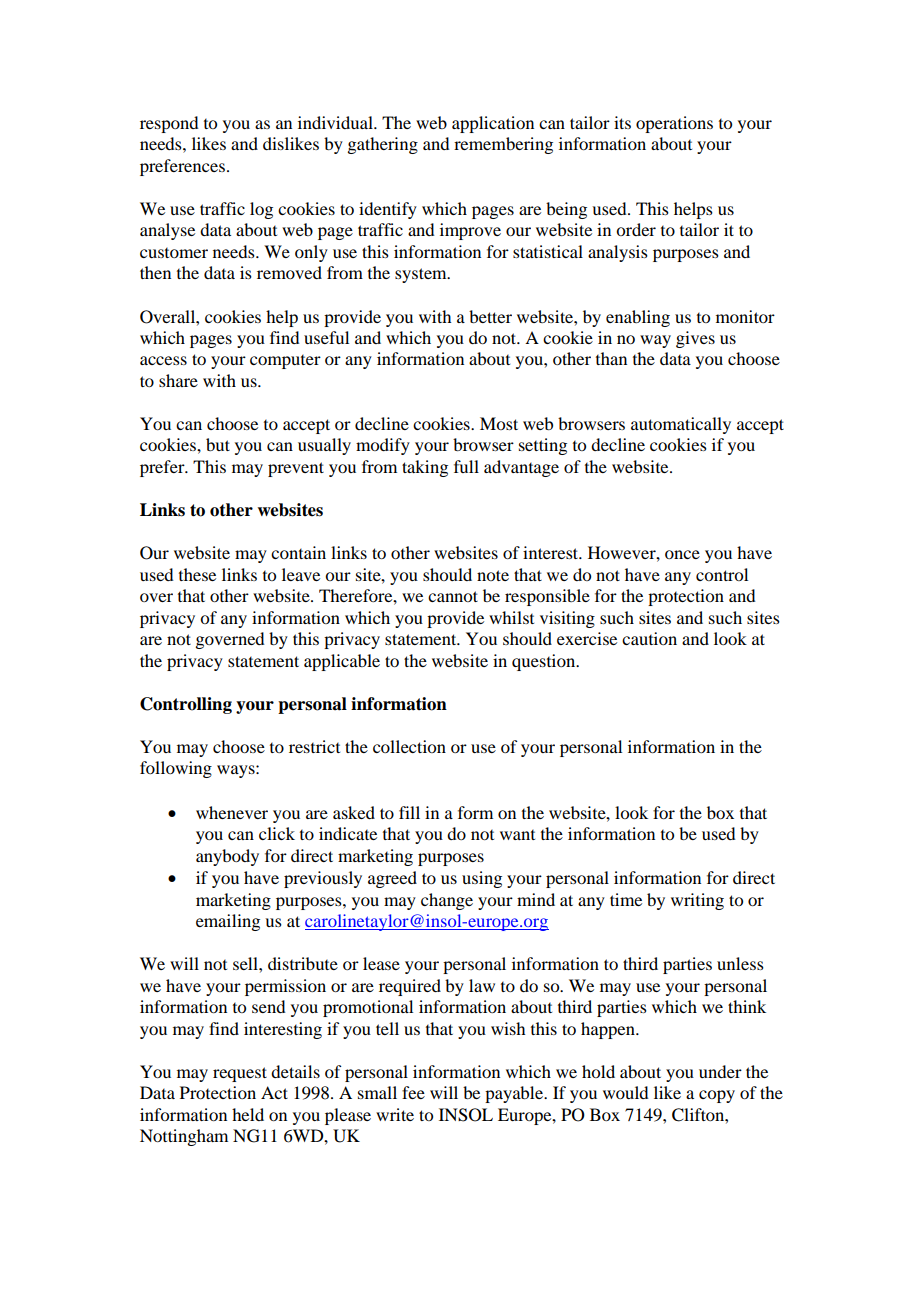  I want to click on these, so click(197, 574).
